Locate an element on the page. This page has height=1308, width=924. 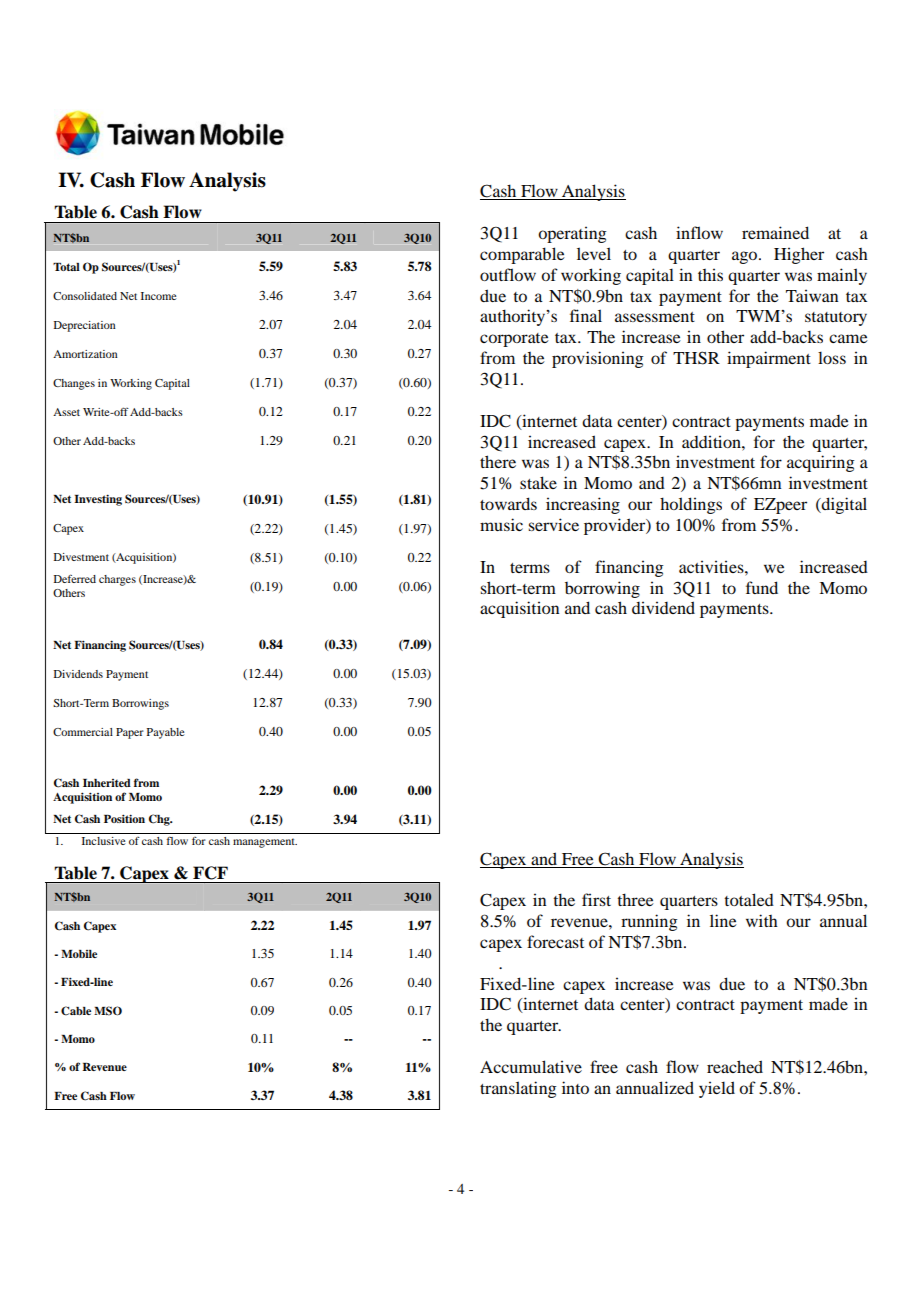
ago is located at coordinates (746, 257).
